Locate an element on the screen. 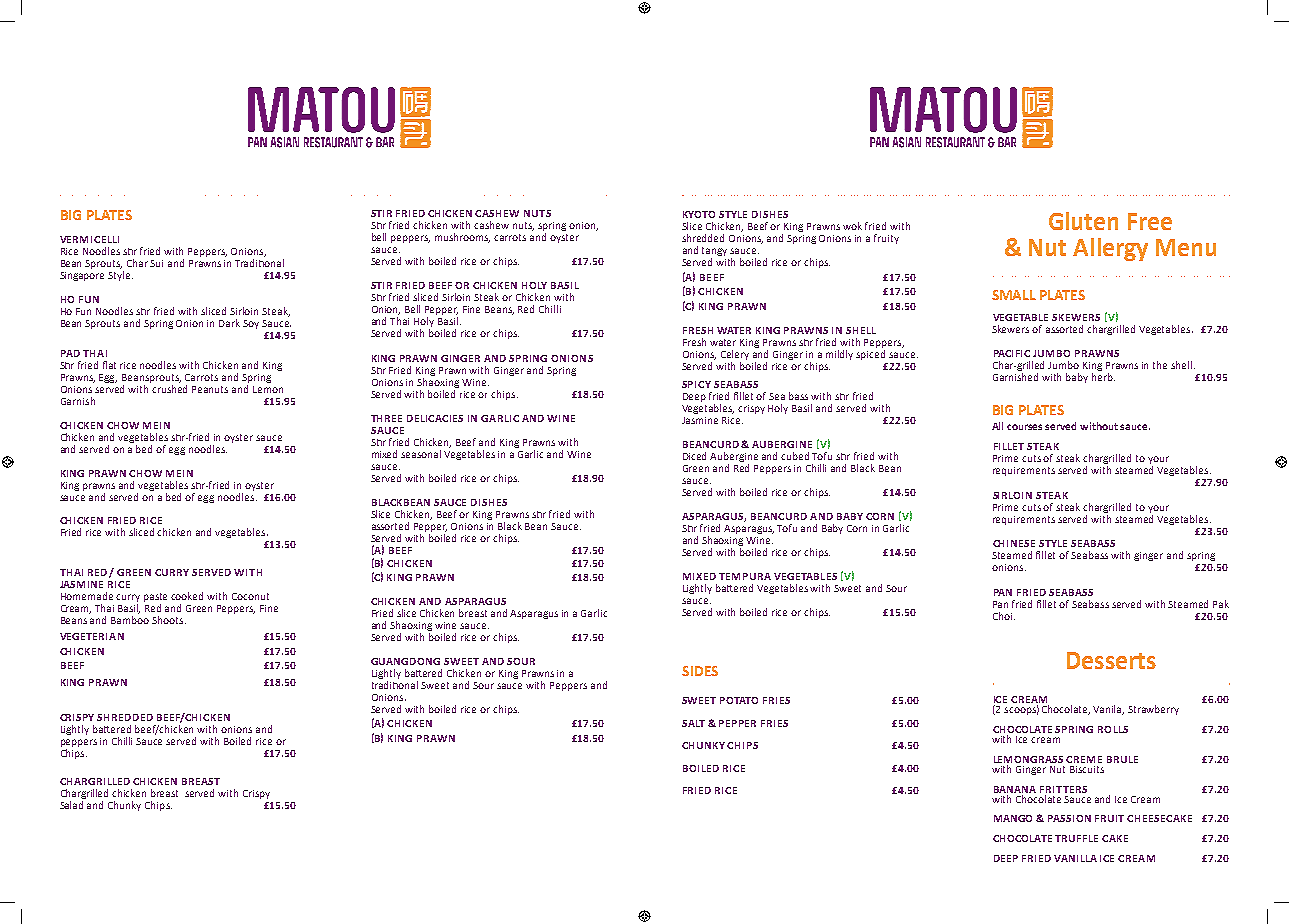  KYOTO is located at coordinates (699, 214).
